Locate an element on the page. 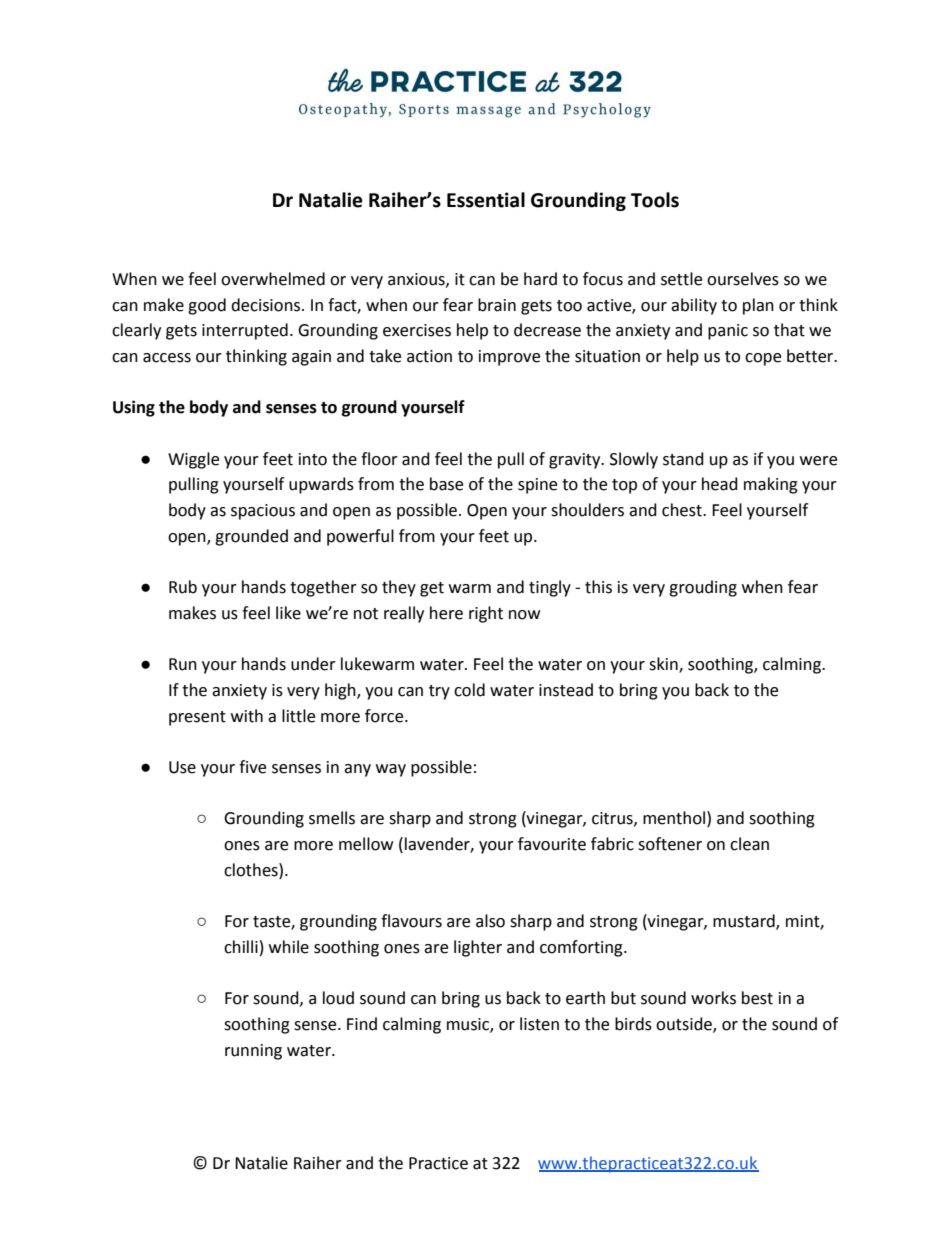 This page has height=1233, width=952. way is located at coordinates (391, 770).
